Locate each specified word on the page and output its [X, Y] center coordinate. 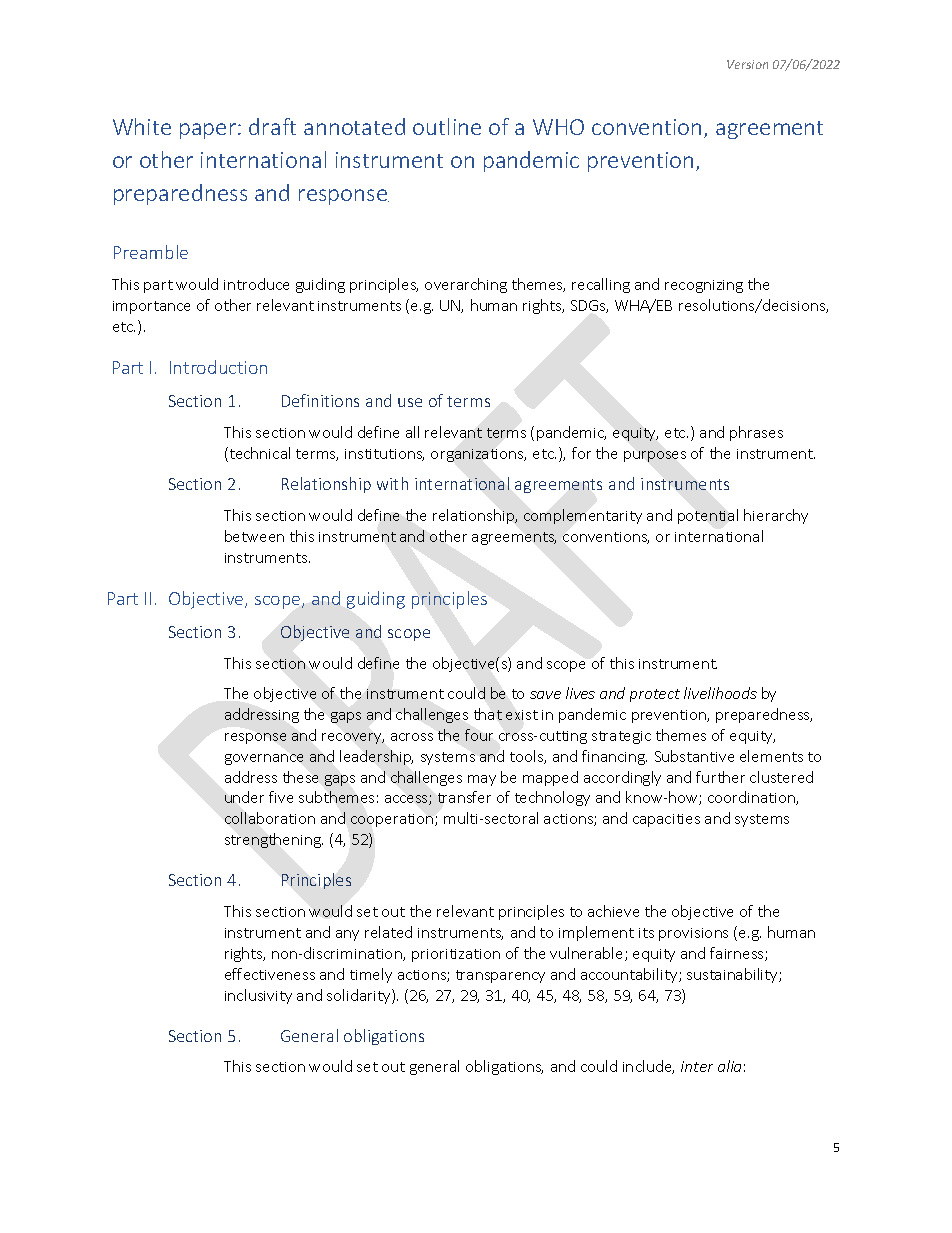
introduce [256, 284]
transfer [464, 797]
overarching [466, 285]
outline [447, 126]
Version [747, 64]
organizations [478, 455]
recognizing [704, 286]
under [244, 797]
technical [258, 454]
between [254, 536]
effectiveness [270, 974]
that [488, 714]
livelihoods [720, 693]
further [720, 777]
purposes [655, 456]
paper [209, 131]
